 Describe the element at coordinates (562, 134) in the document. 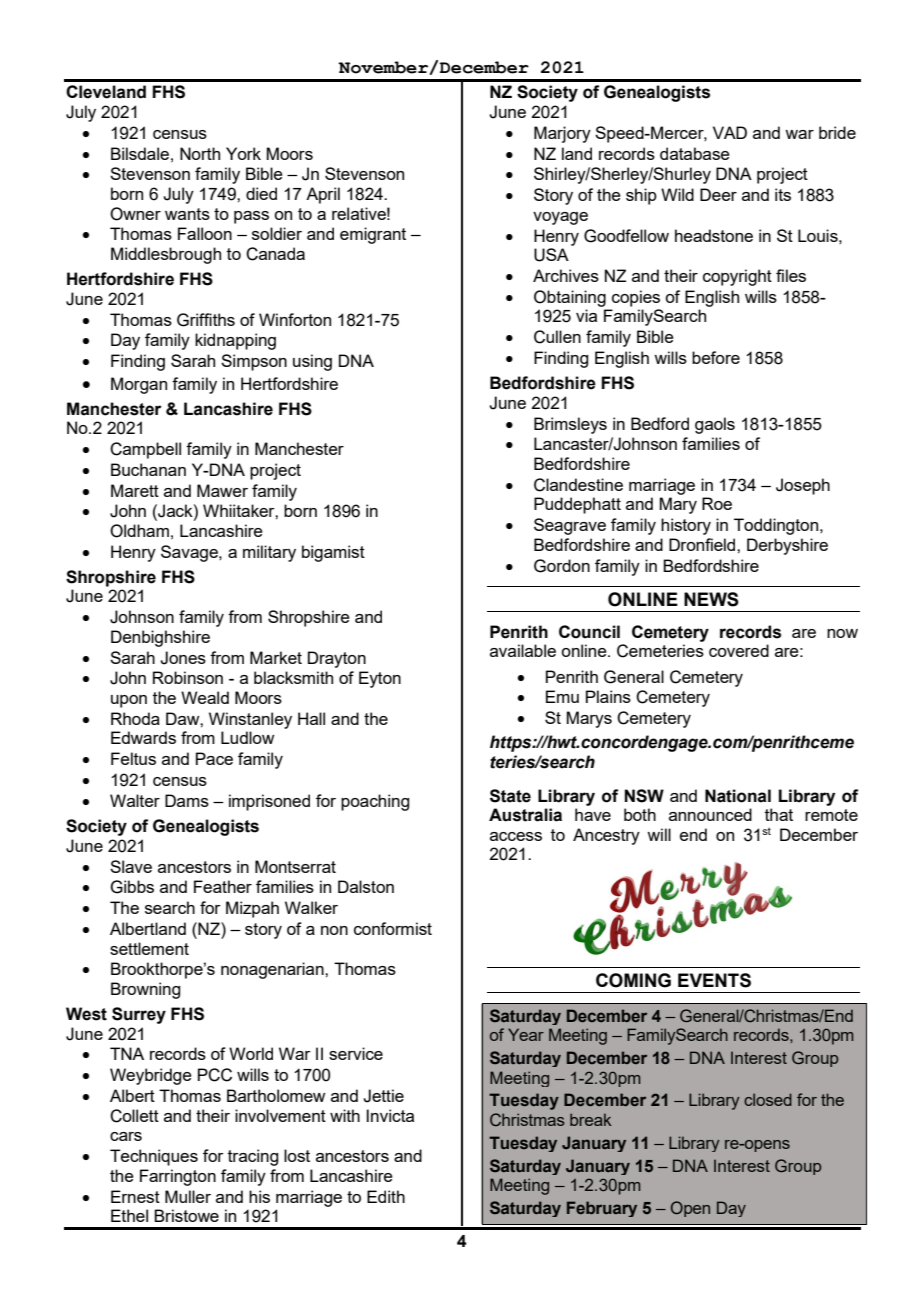

I see `Marjory` at that location.
